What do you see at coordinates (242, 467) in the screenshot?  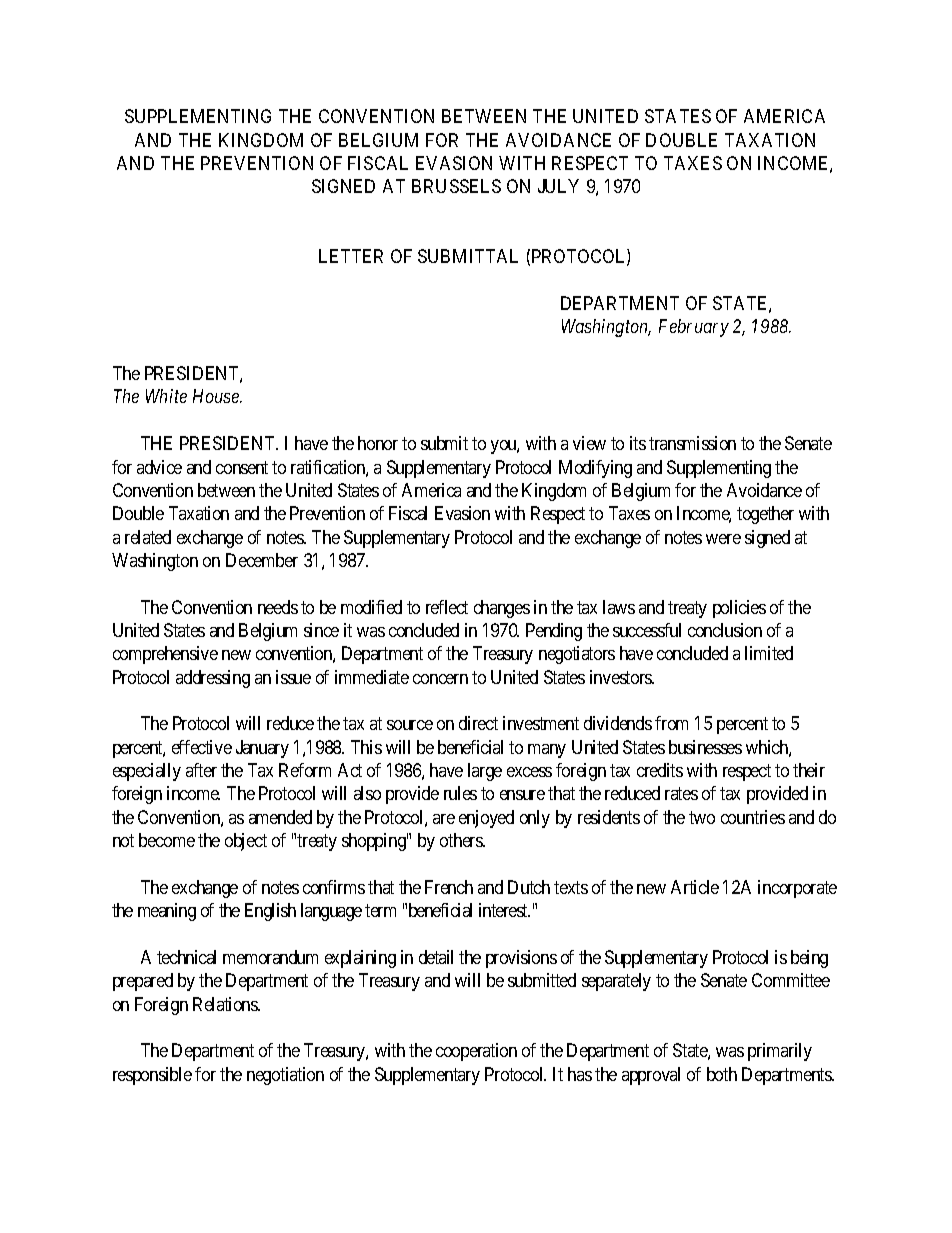 I see `consent` at bounding box center [242, 467].
